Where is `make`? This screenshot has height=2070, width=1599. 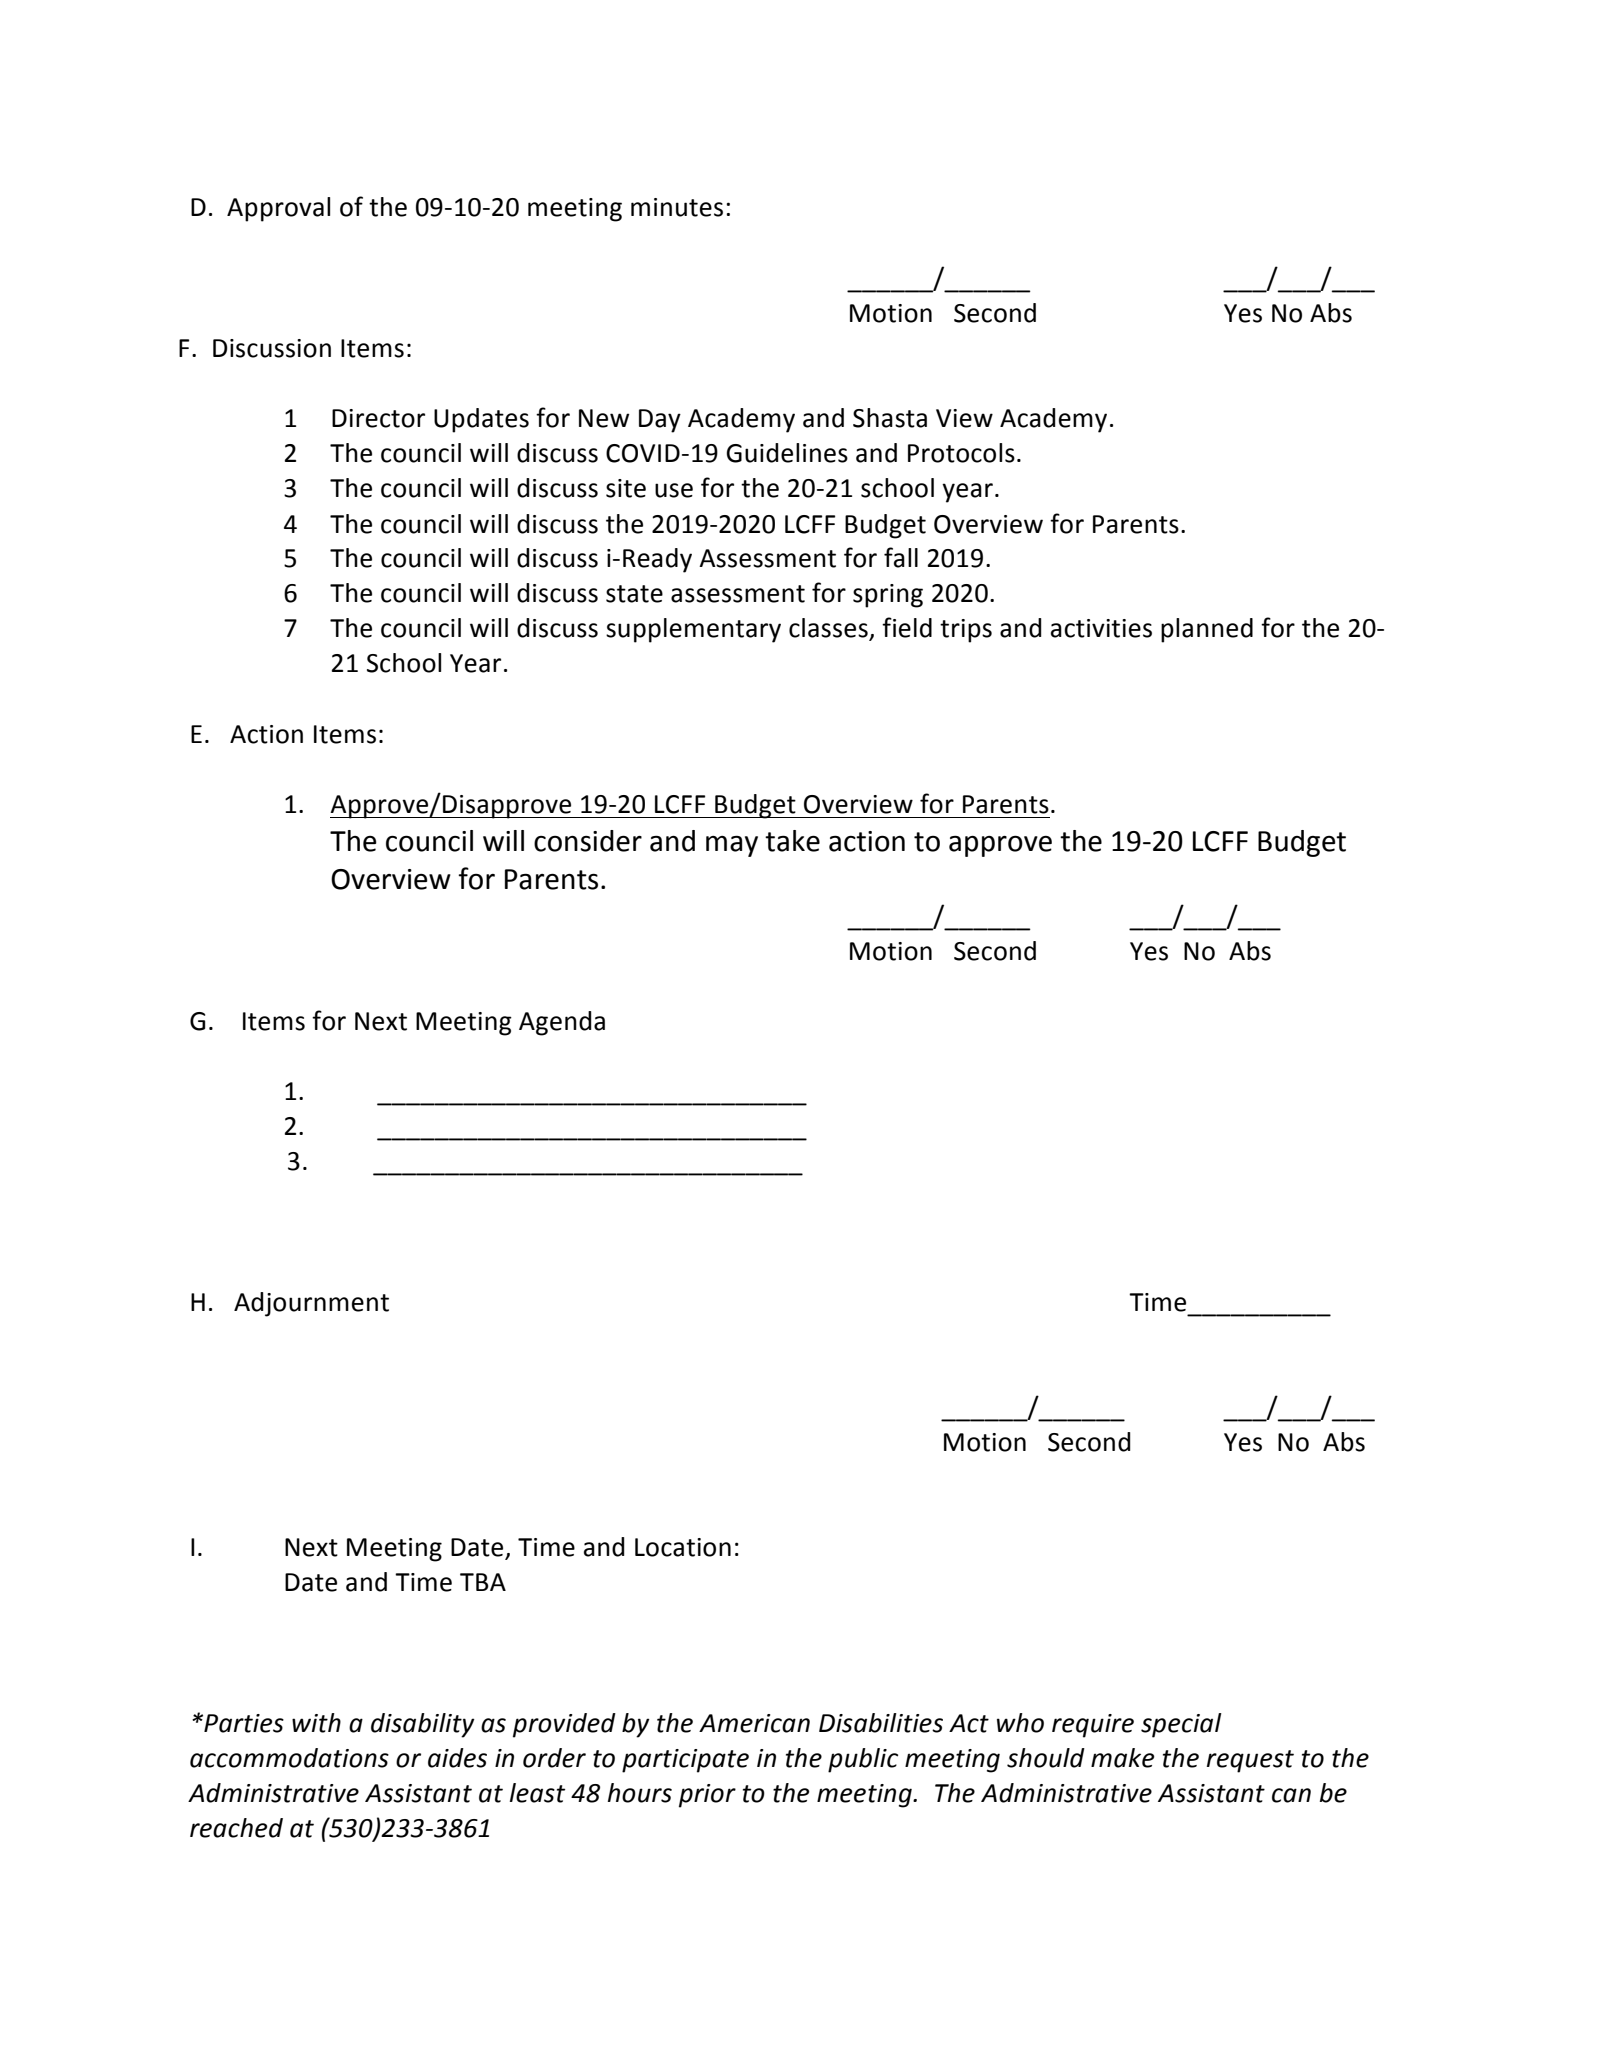
make is located at coordinates (1122, 1758).
